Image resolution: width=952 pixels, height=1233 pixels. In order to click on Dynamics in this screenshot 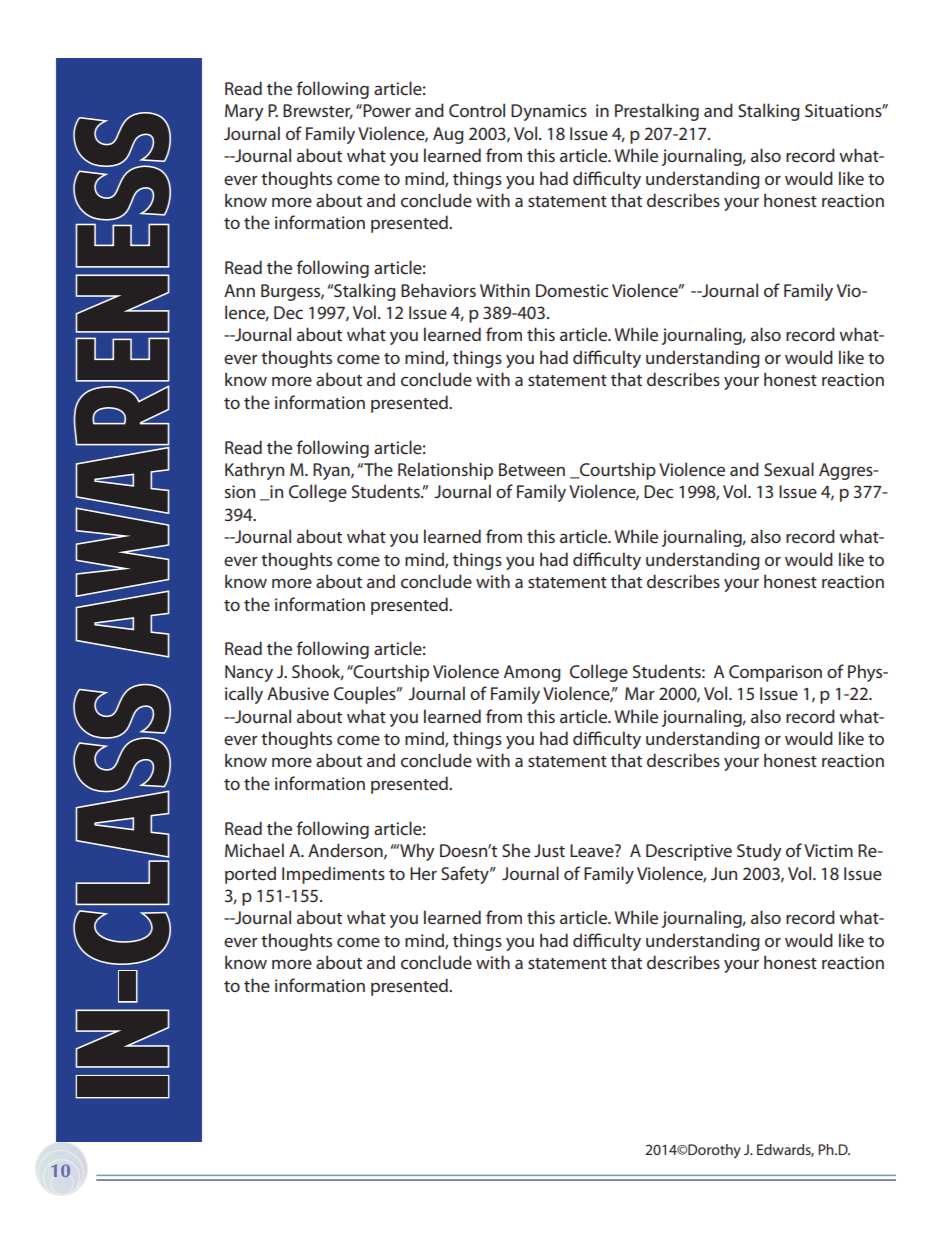, I will do `click(549, 112)`.
